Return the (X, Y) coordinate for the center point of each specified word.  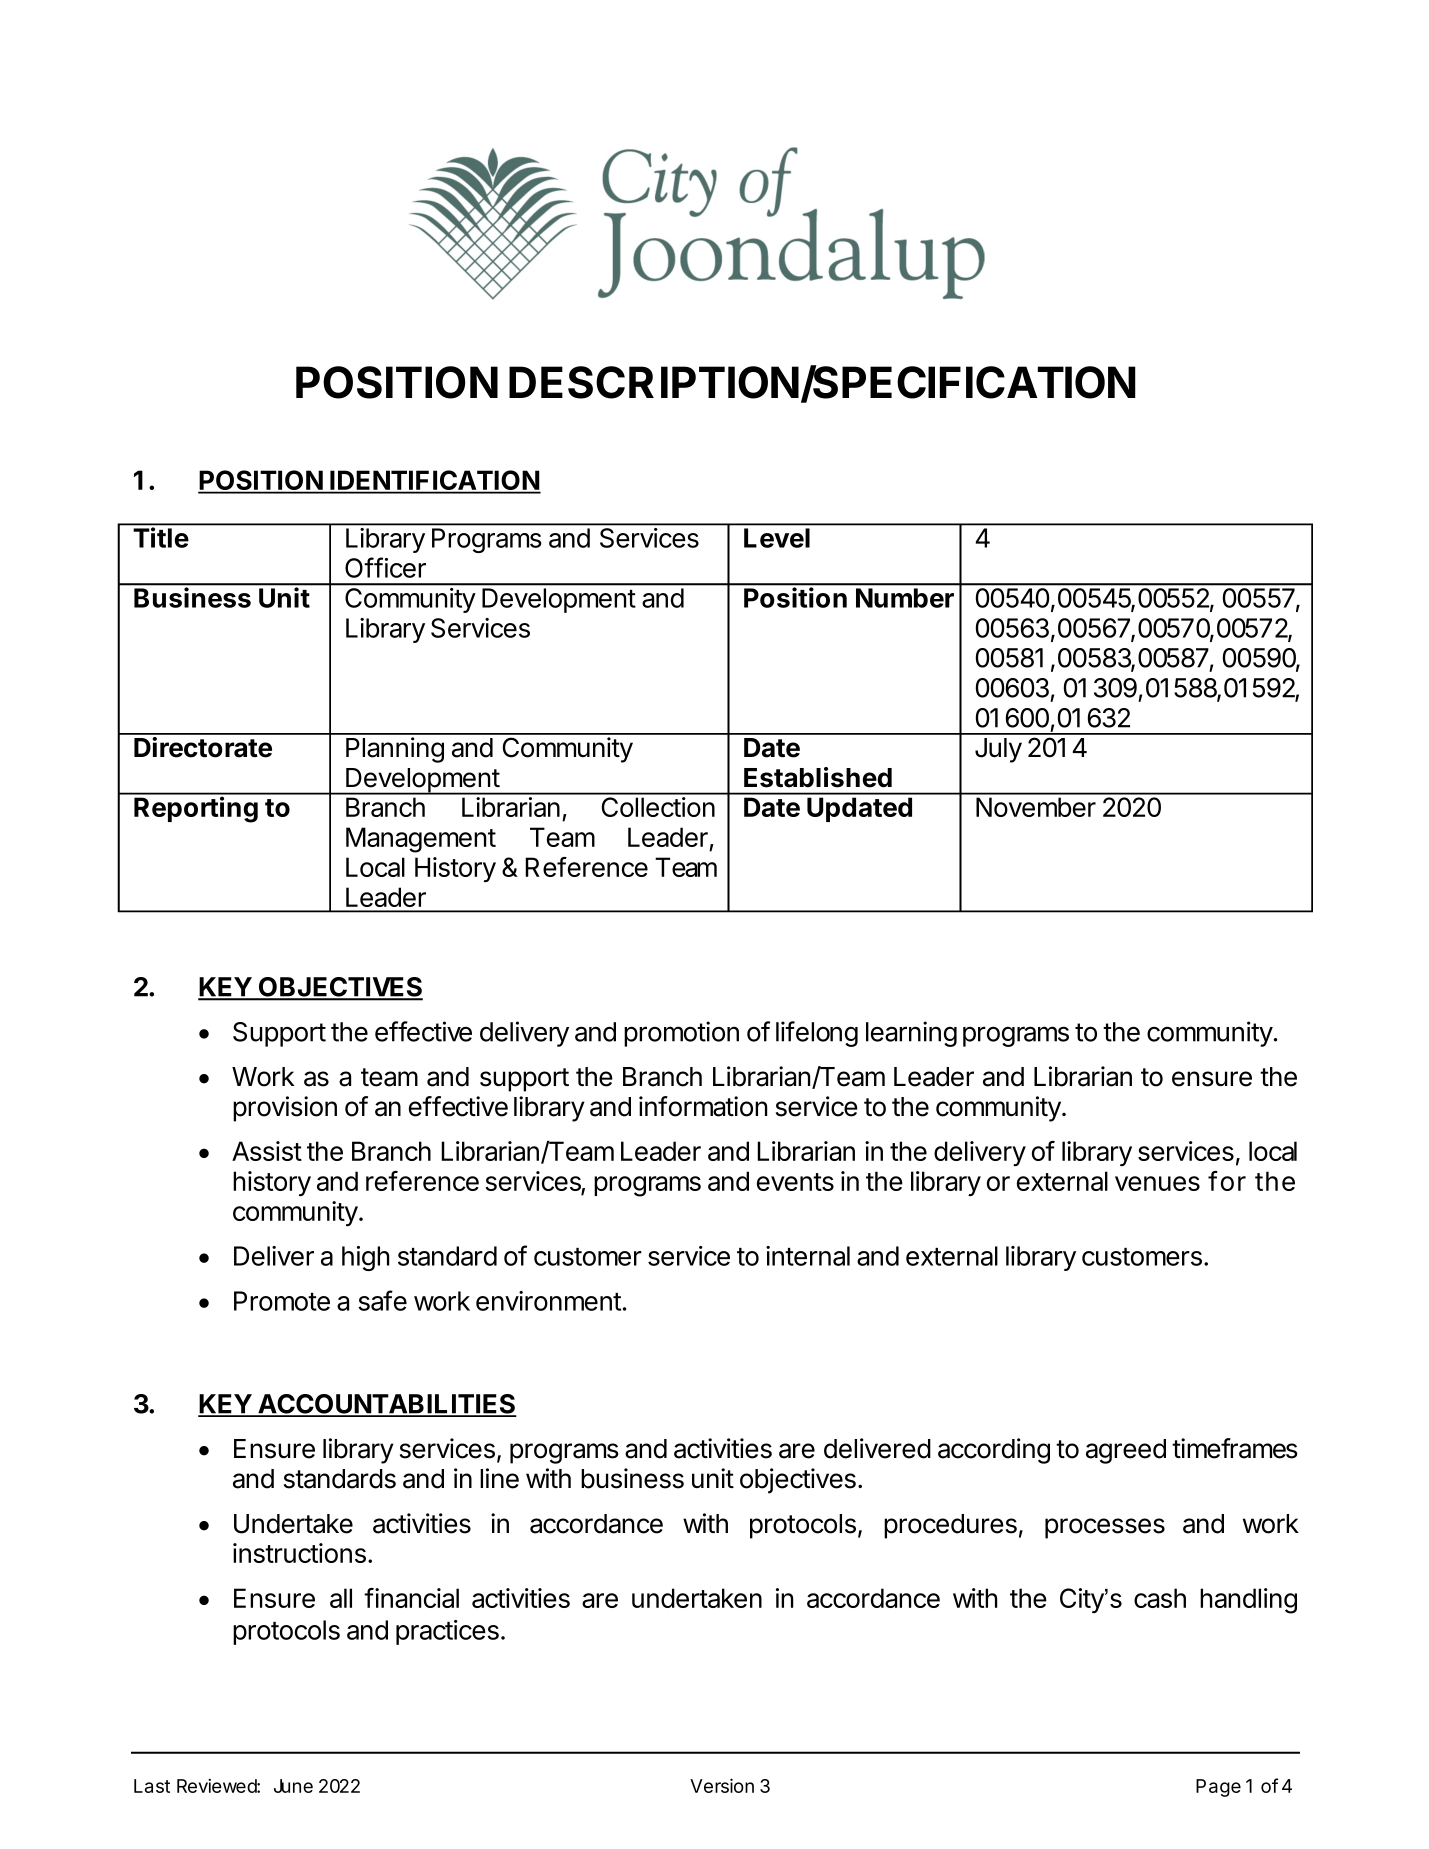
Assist (267, 1151)
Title (161, 537)
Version (722, 1785)
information (703, 1106)
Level (777, 538)
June (293, 1786)
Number (905, 598)
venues (1157, 1183)
